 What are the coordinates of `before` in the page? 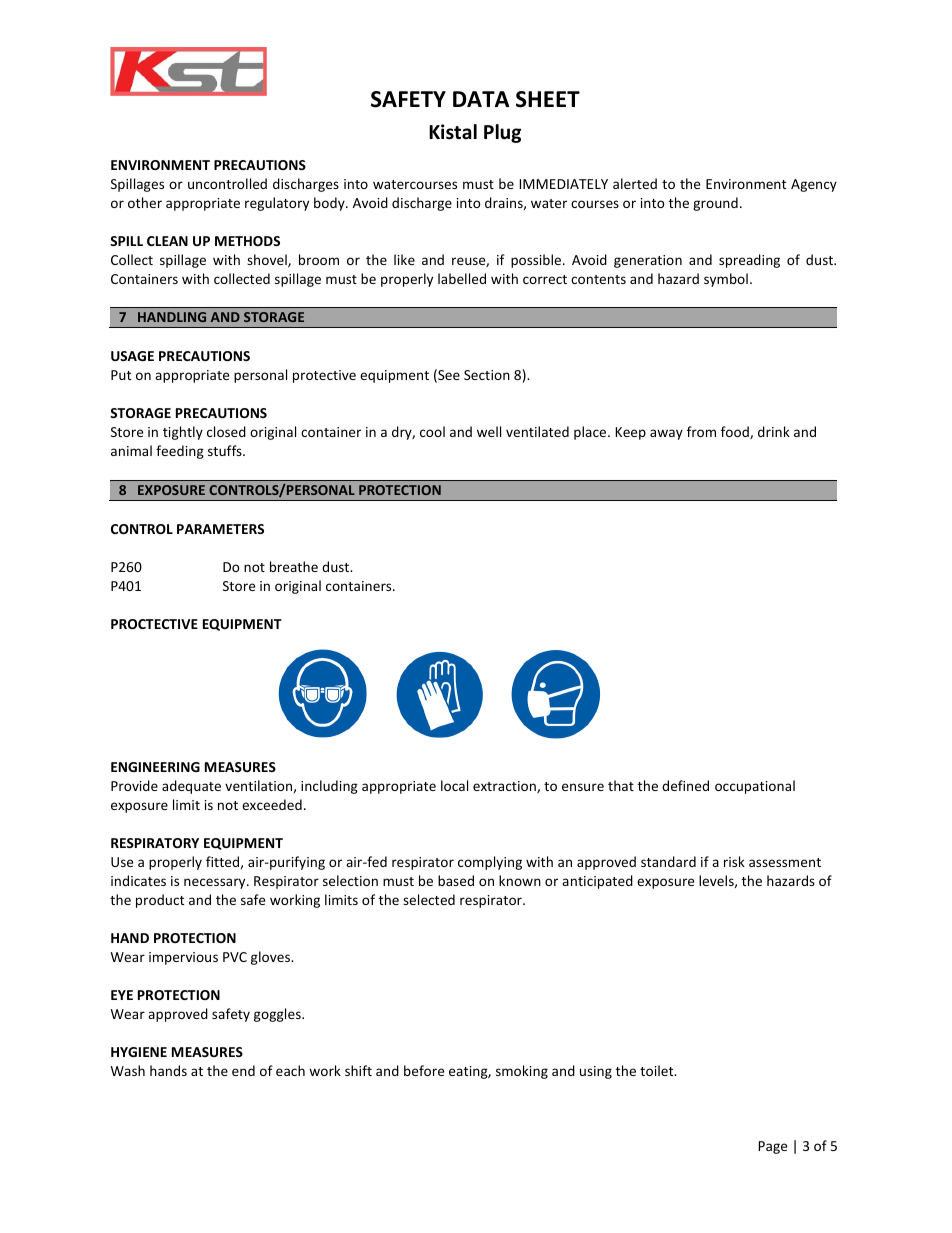 It's located at (424, 1070).
